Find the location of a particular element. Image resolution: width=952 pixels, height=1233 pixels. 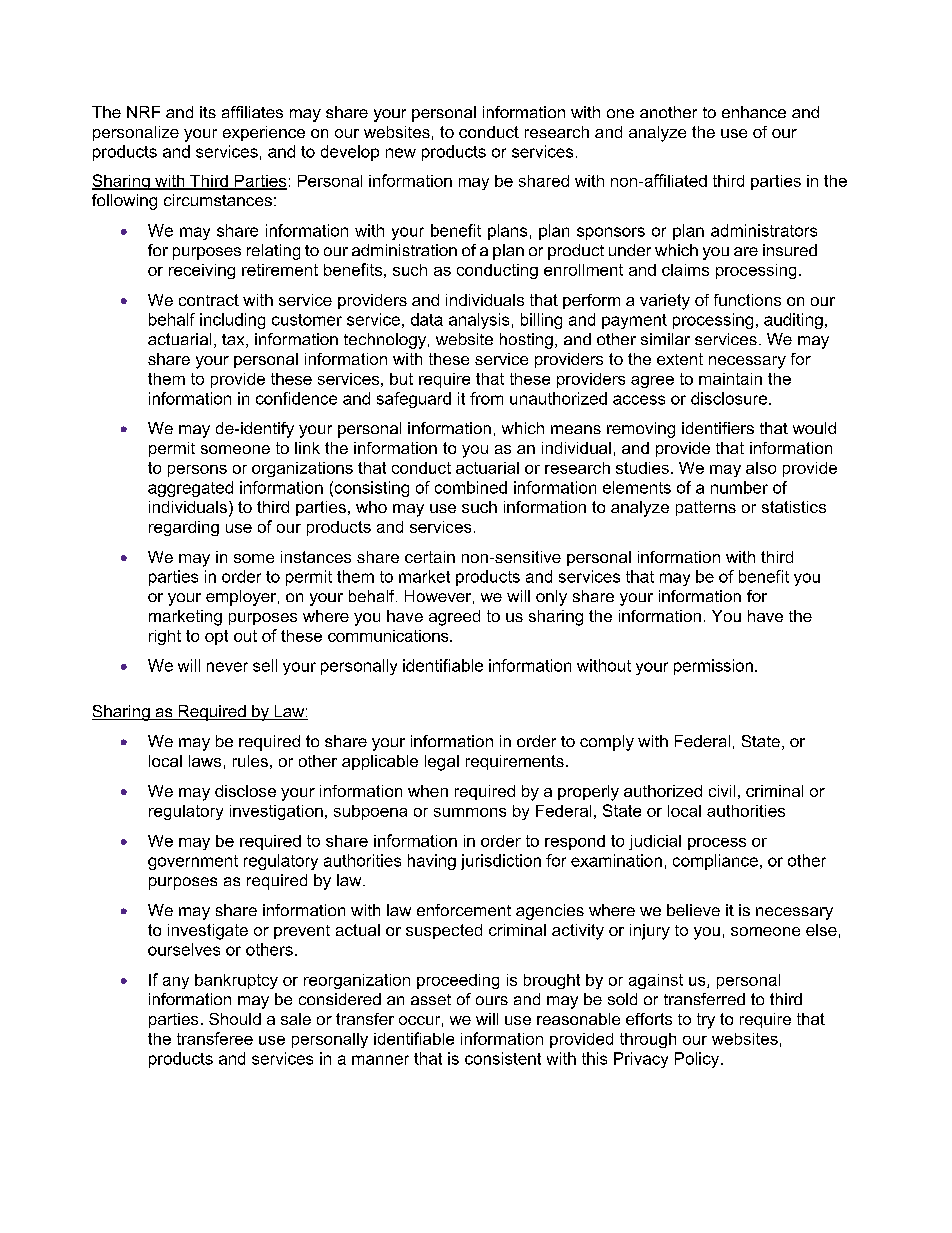

Should is located at coordinates (235, 1019).
